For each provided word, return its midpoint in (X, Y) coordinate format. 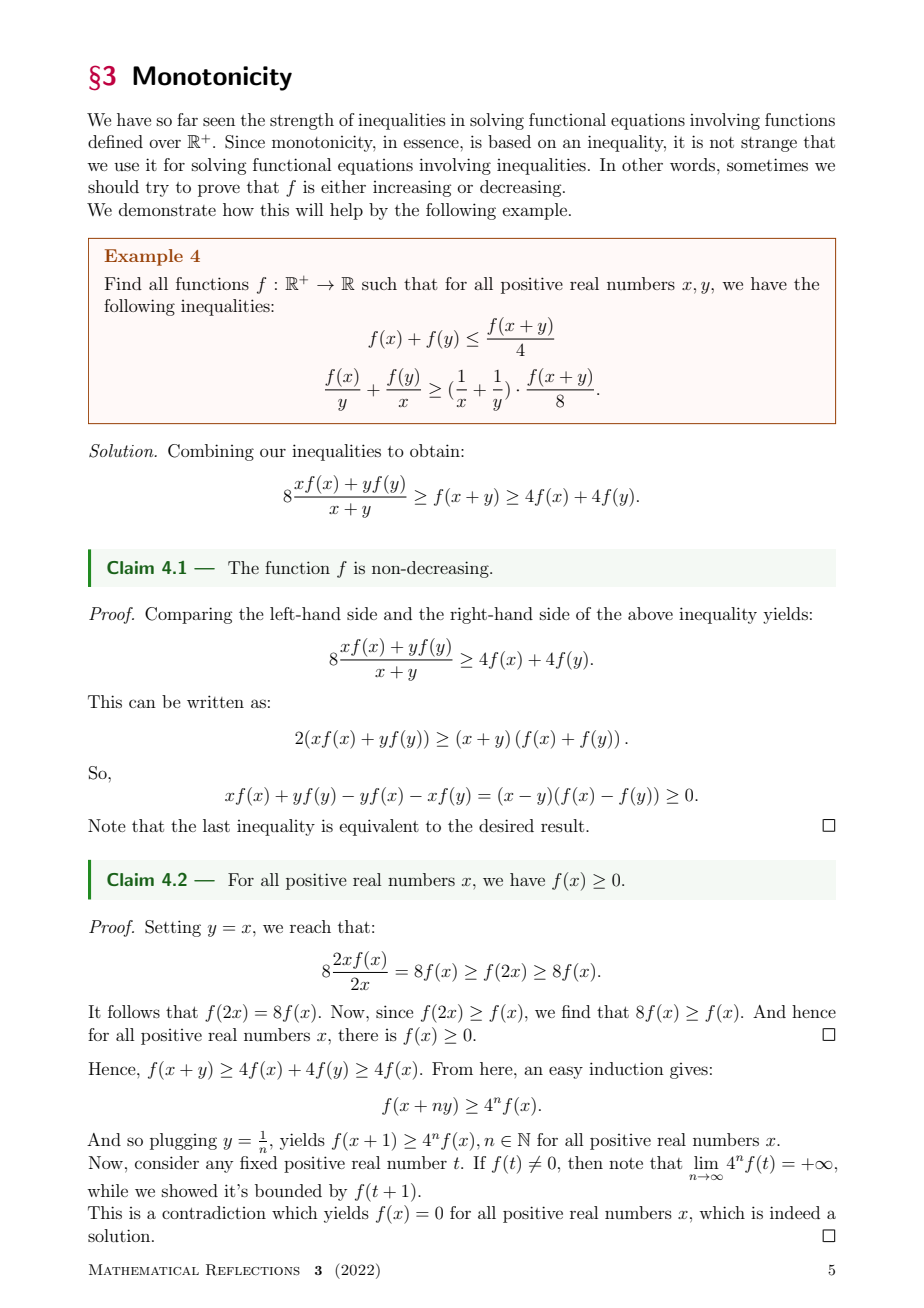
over (165, 143)
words (694, 164)
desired (506, 825)
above (650, 613)
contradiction (214, 1212)
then (585, 1162)
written (215, 701)
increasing (412, 188)
